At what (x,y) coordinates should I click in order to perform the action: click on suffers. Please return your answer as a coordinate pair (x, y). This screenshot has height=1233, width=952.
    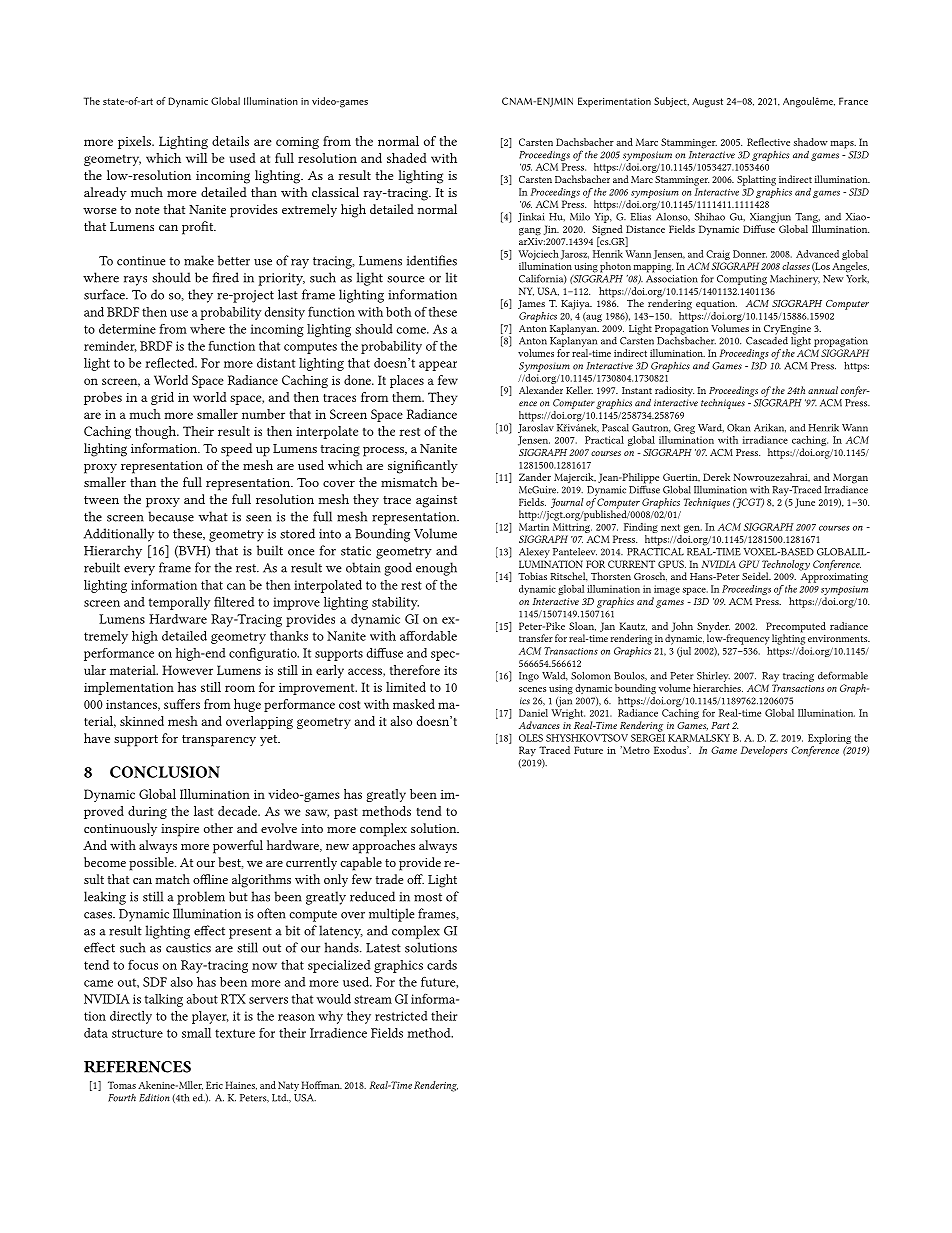
    Looking at the image, I should click on (182, 704).
